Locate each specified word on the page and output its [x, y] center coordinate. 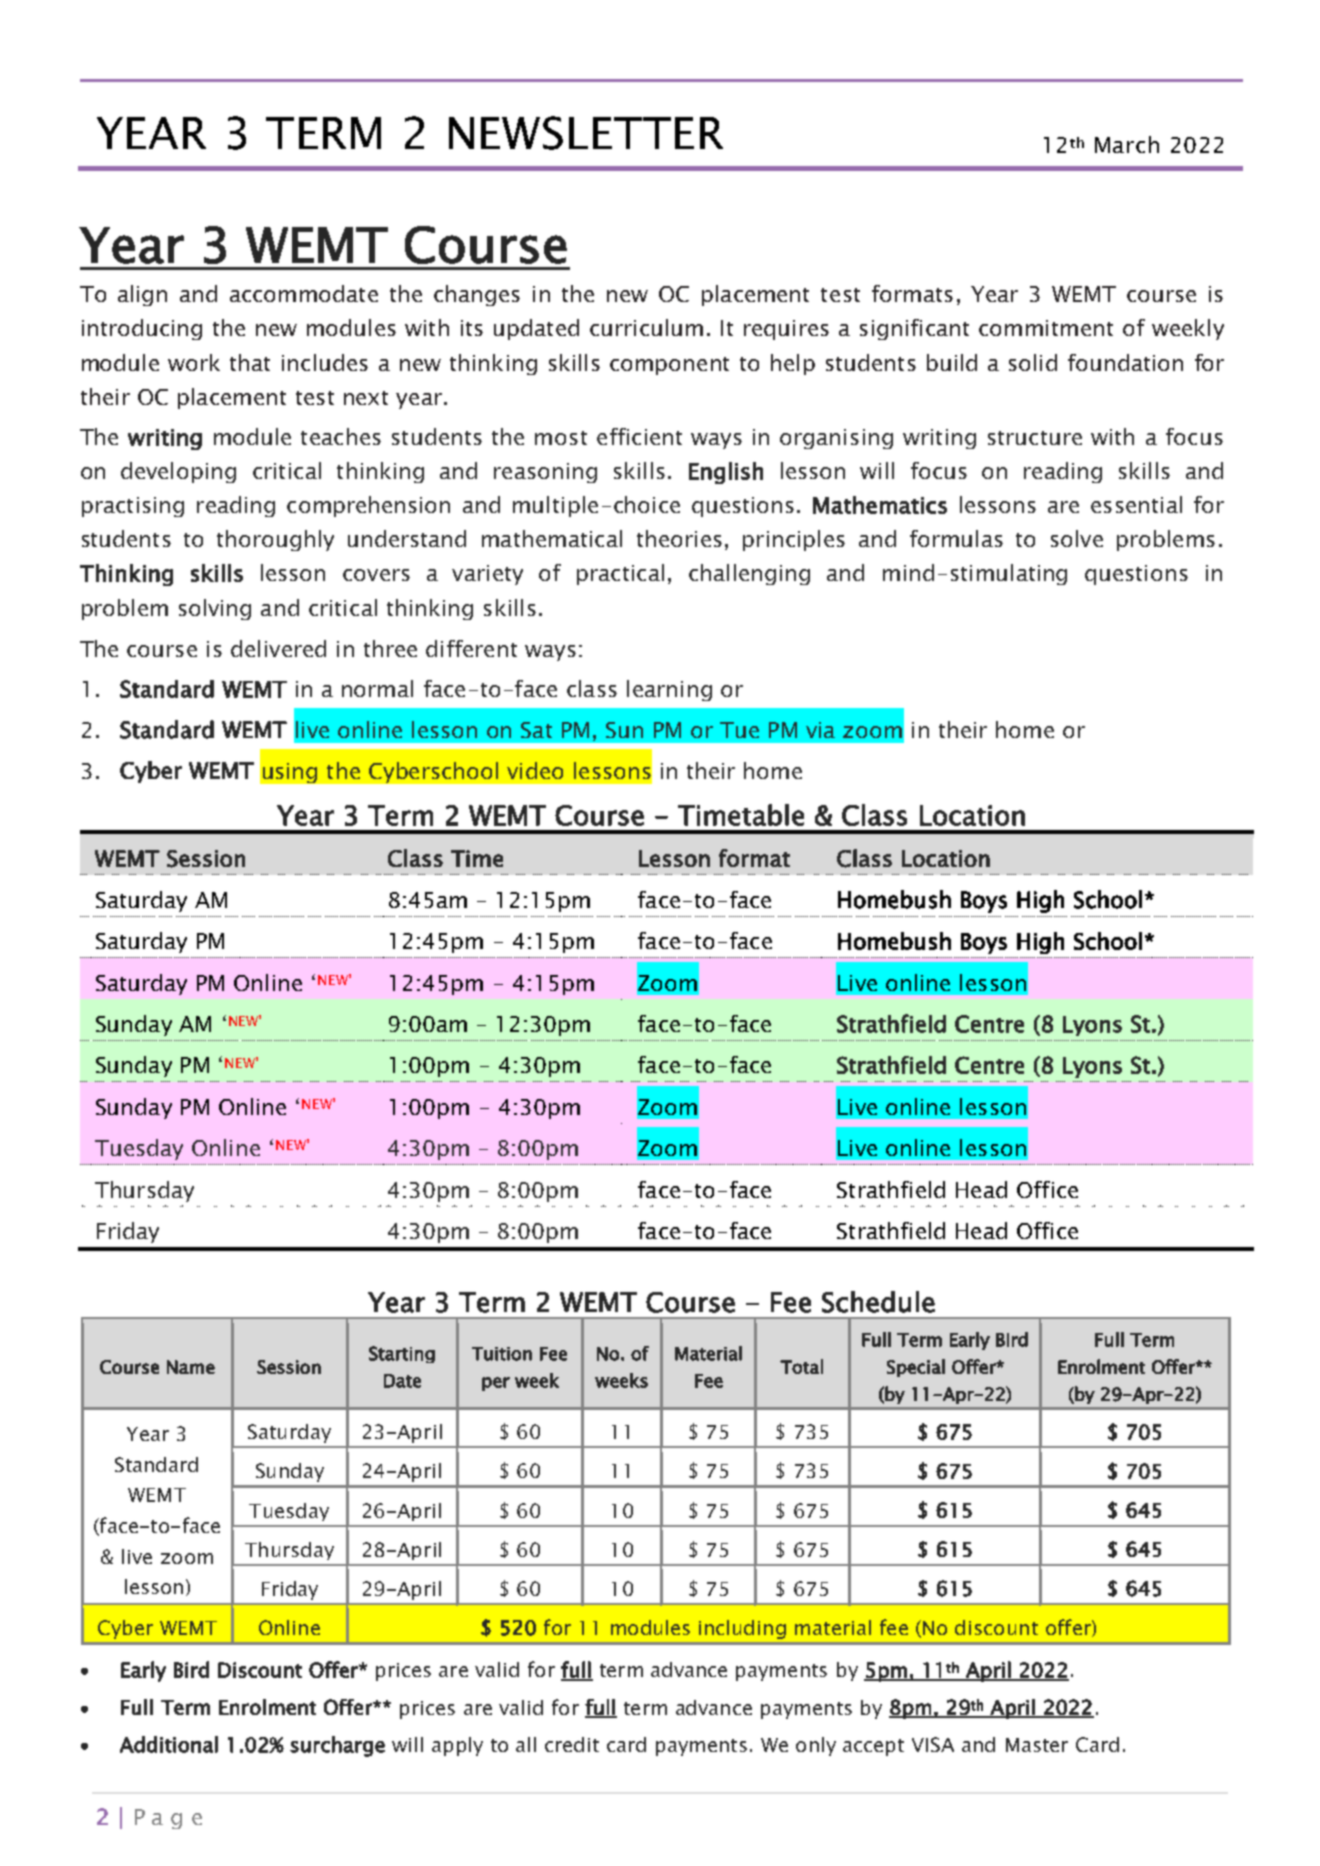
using [290, 773]
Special [916, 1368]
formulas [956, 538]
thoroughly [275, 540]
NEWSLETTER [586, 133]
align [142, 295]
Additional [169, 1744]
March [1127, 144]
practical [620, 574]
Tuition [502, 1354]
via [820, 730]
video [535, 770]
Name [191, 1367]
